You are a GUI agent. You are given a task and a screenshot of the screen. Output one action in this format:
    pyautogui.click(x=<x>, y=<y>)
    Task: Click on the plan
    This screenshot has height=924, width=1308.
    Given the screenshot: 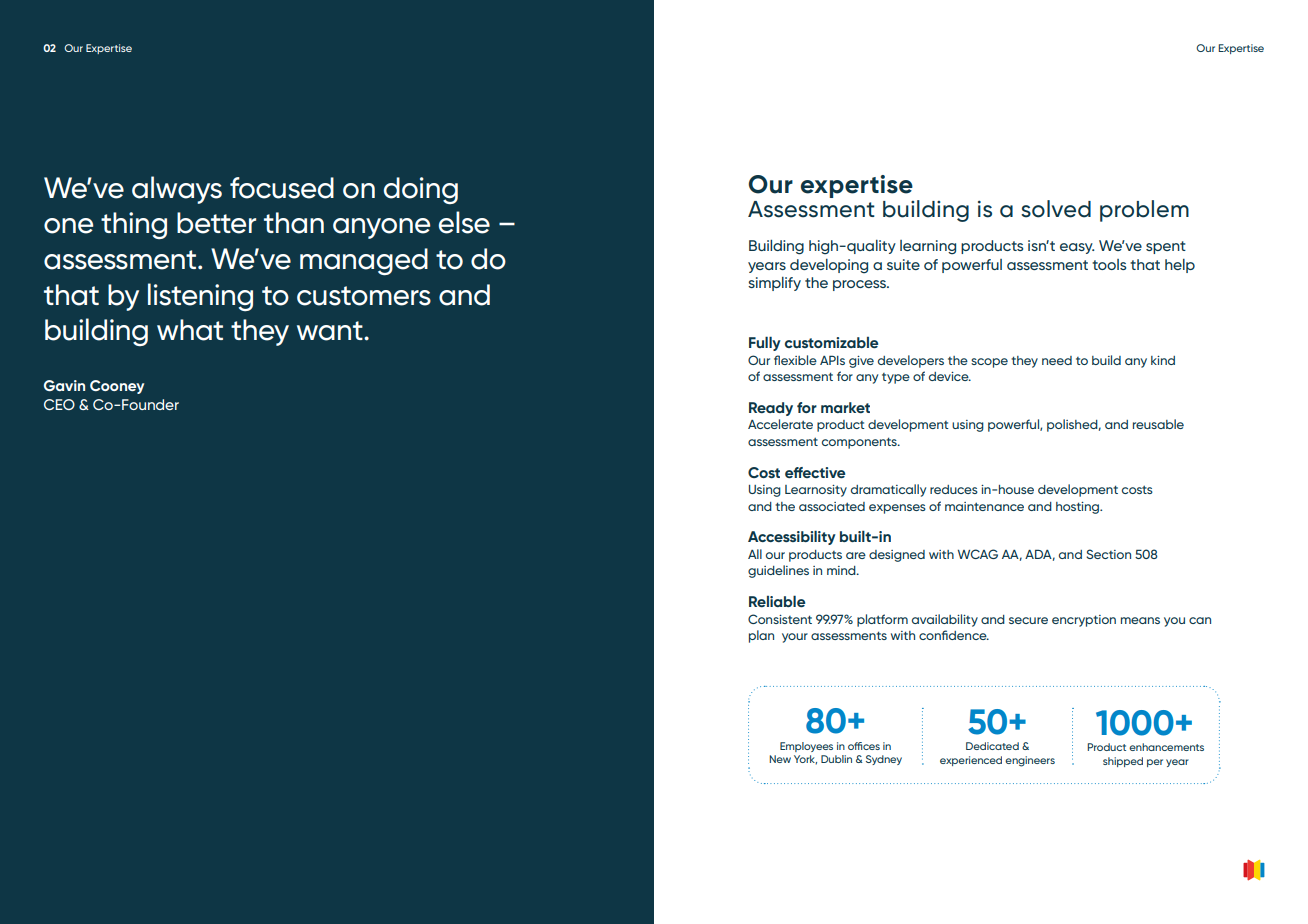 What is the action you would take?
    pyautogui.click(x=761, y=636)
